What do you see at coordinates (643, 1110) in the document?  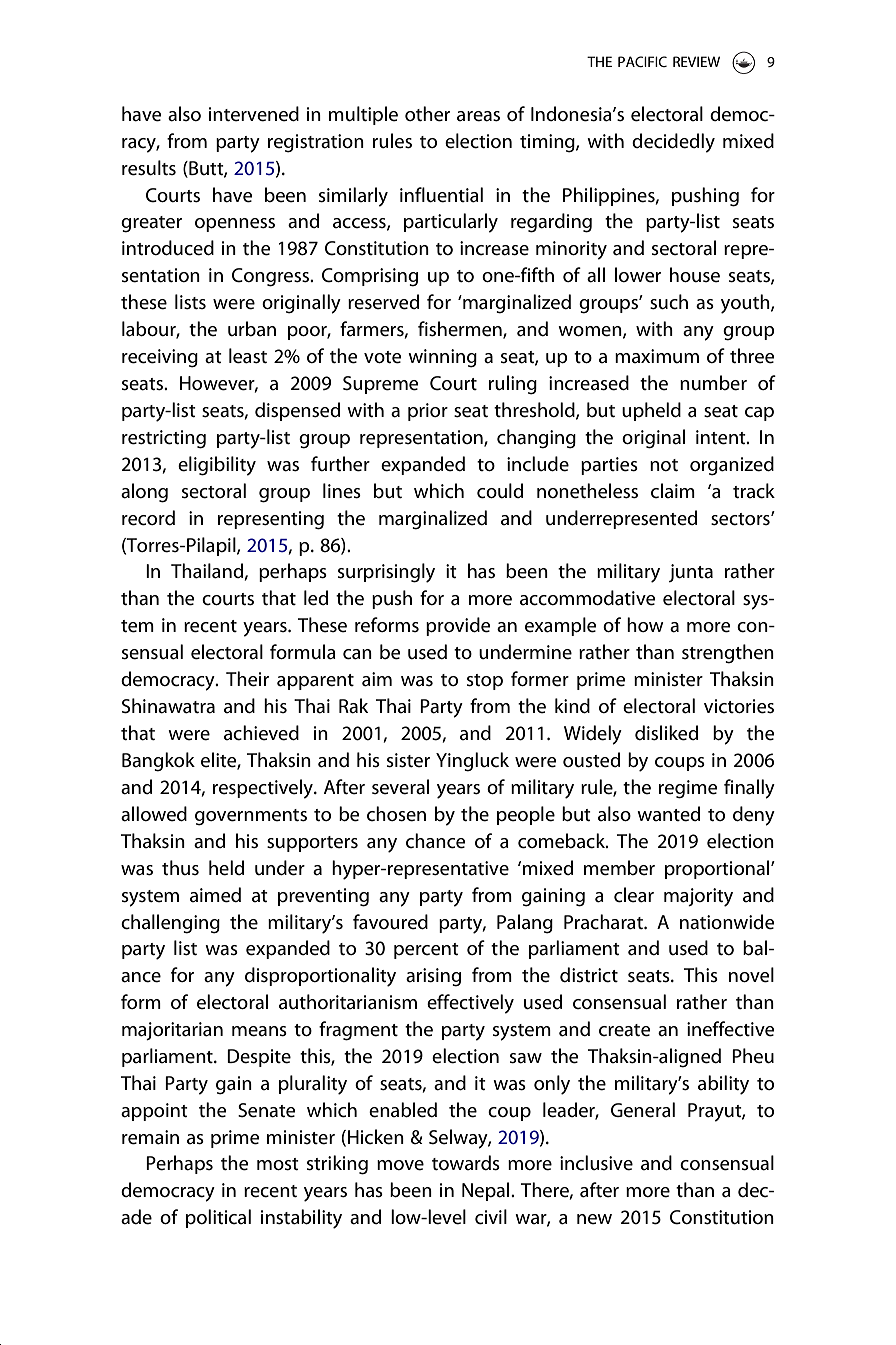 I see `General` at bounding box center [643, 1110].
